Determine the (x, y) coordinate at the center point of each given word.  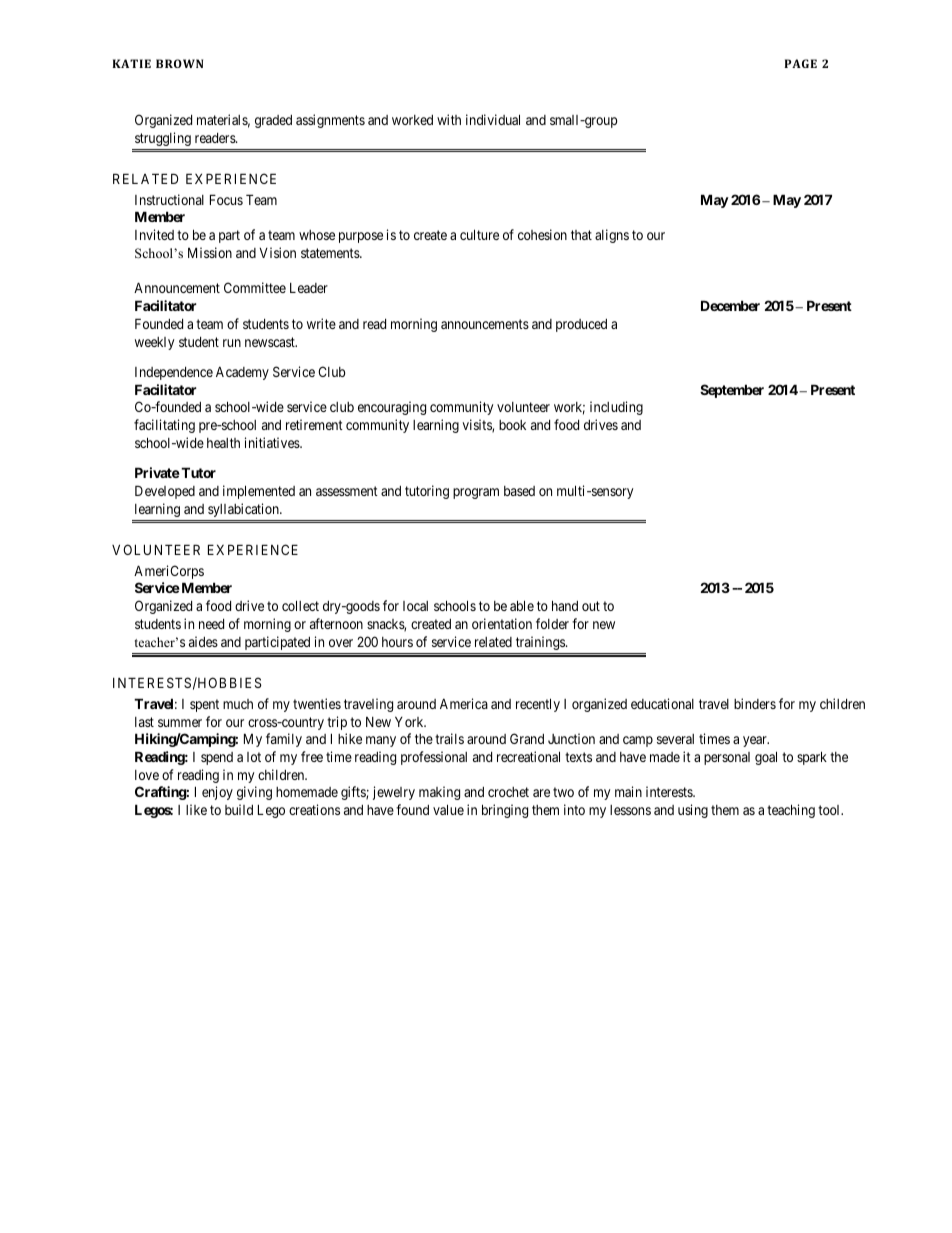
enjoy (217, 793)
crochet (508, 792)
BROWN (179, 63)
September (732, 391)
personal (727, 758)
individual (493, 119)
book (512, 425)
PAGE (800, 63)
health (223, 443)
